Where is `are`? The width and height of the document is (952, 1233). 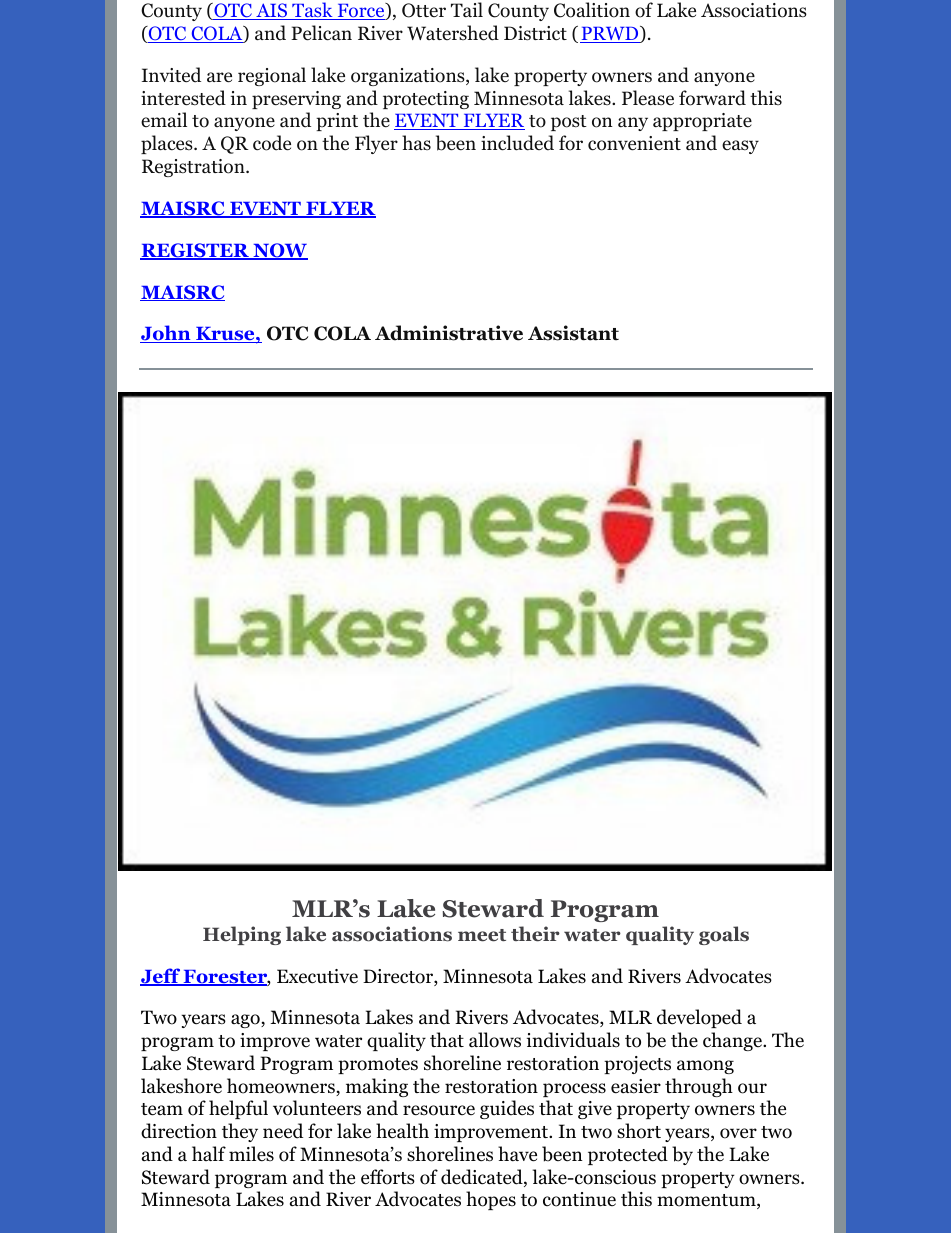
are is located at coordinates (219, 77).
